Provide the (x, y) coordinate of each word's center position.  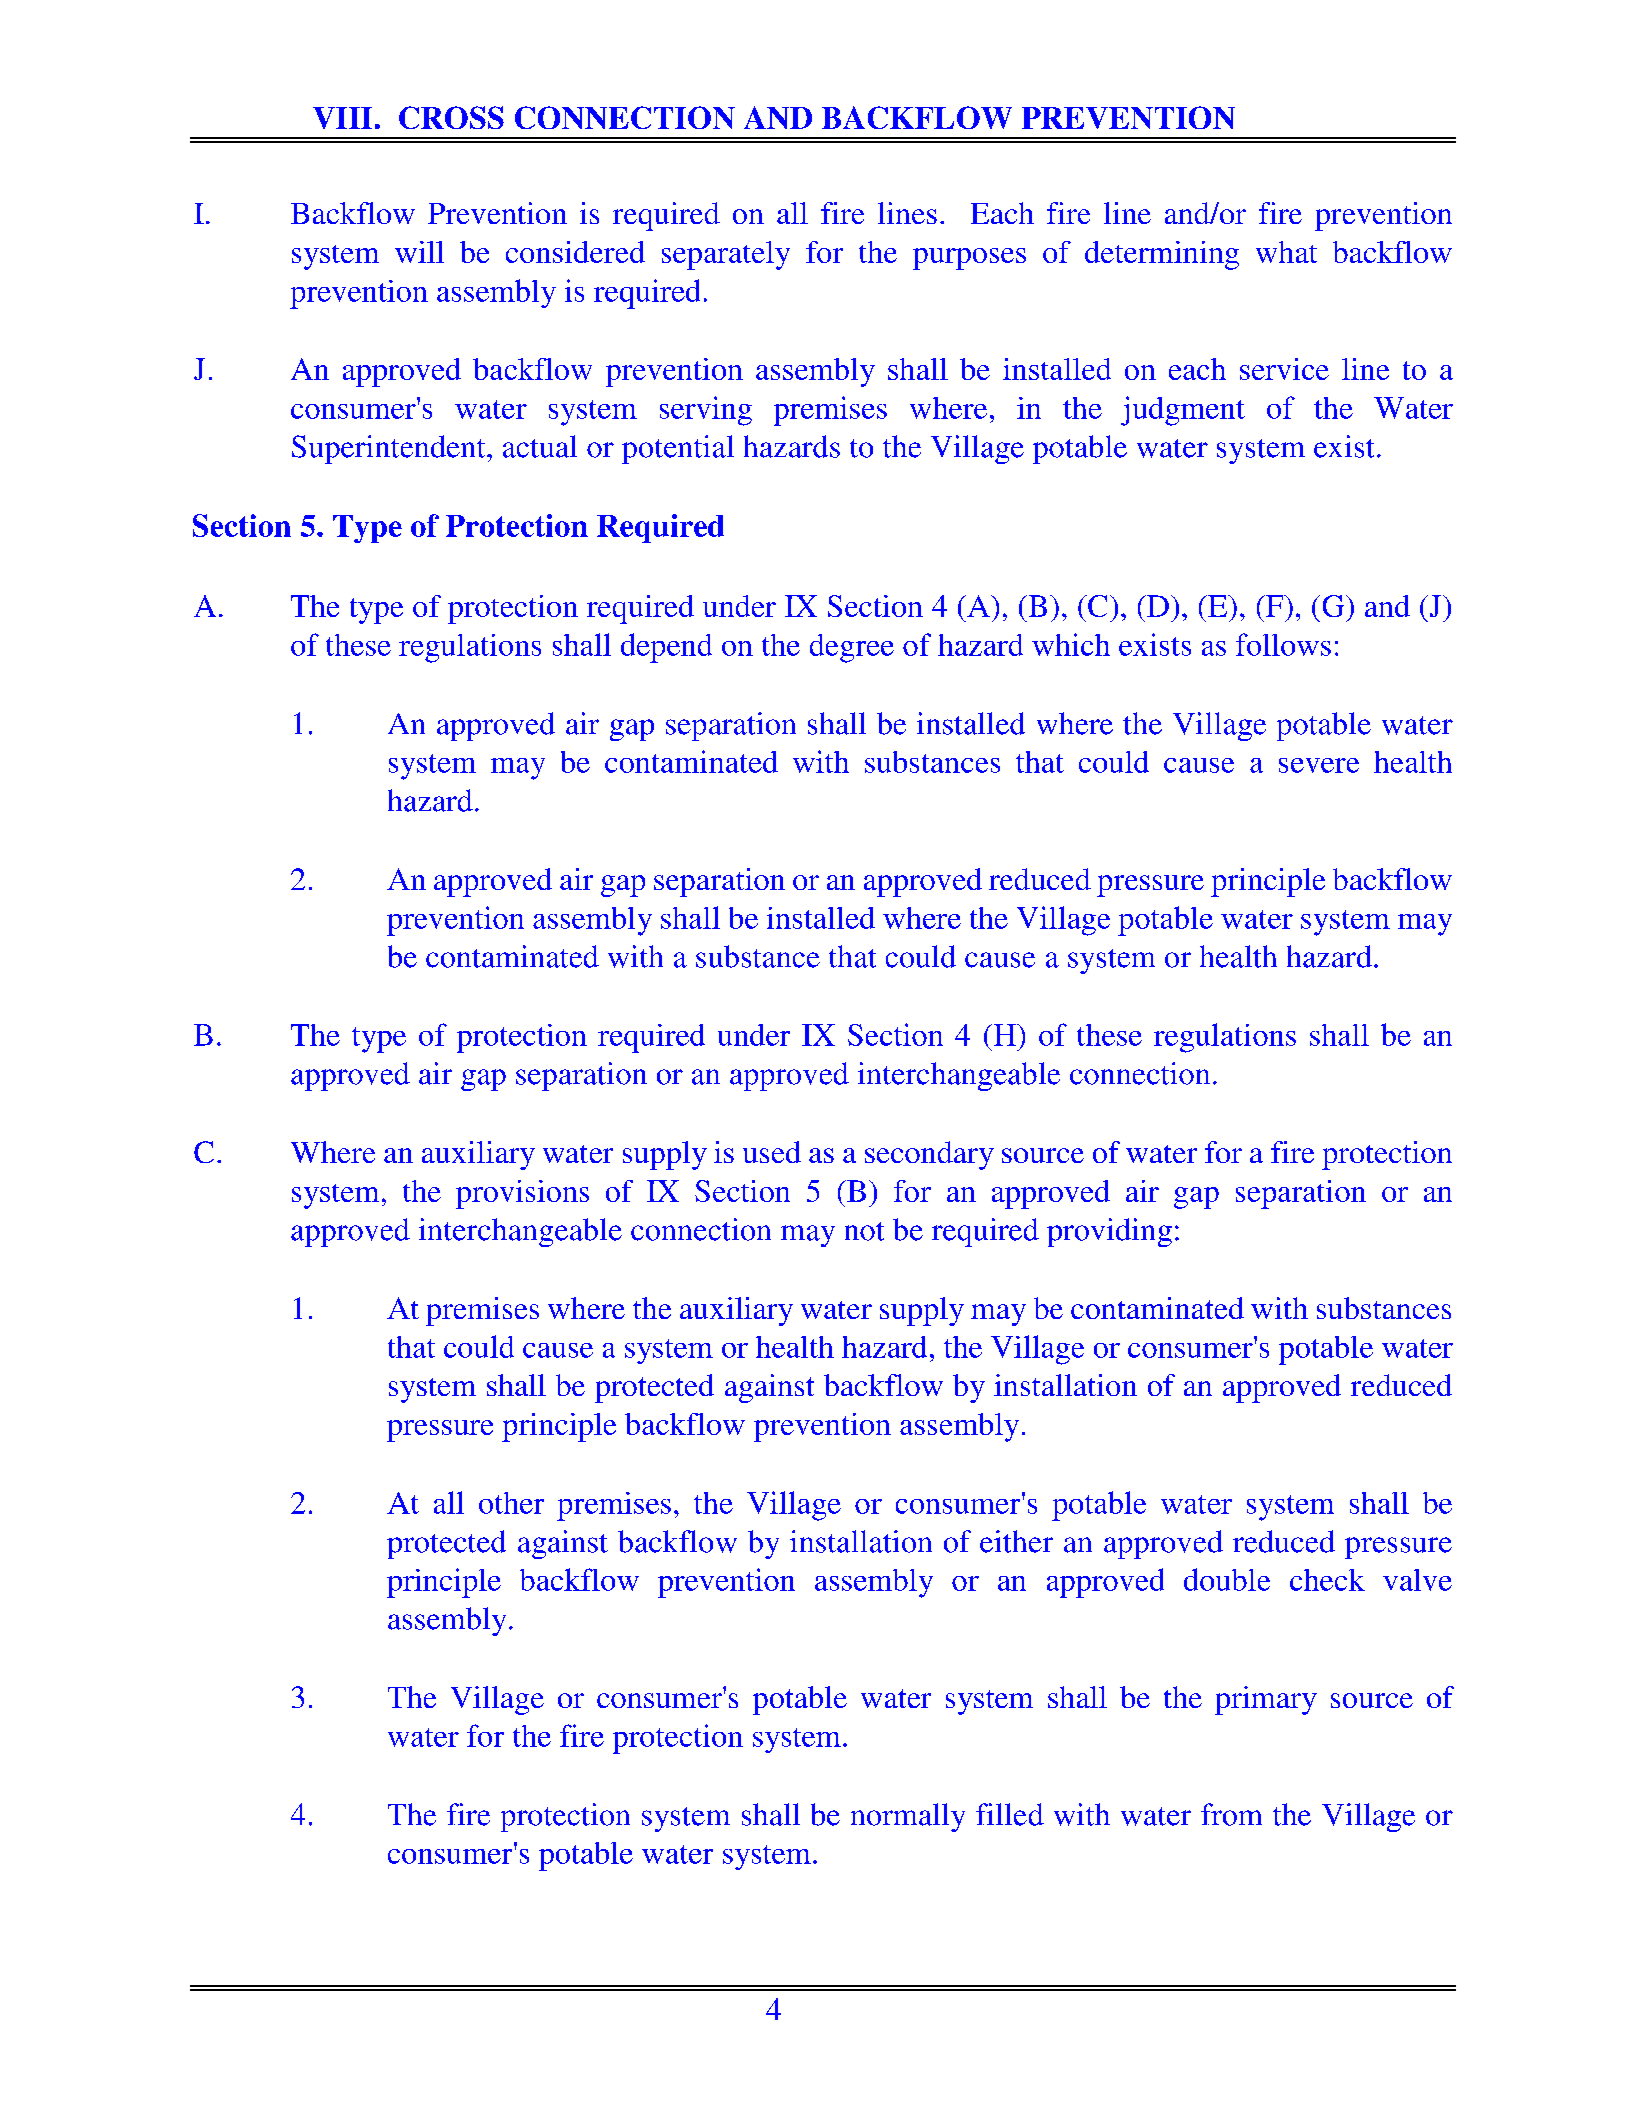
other (511, 1503)
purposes (969, 259)
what (1286, 252)
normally (908, 1817)
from (1231, 1814)
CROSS (451, 117)
